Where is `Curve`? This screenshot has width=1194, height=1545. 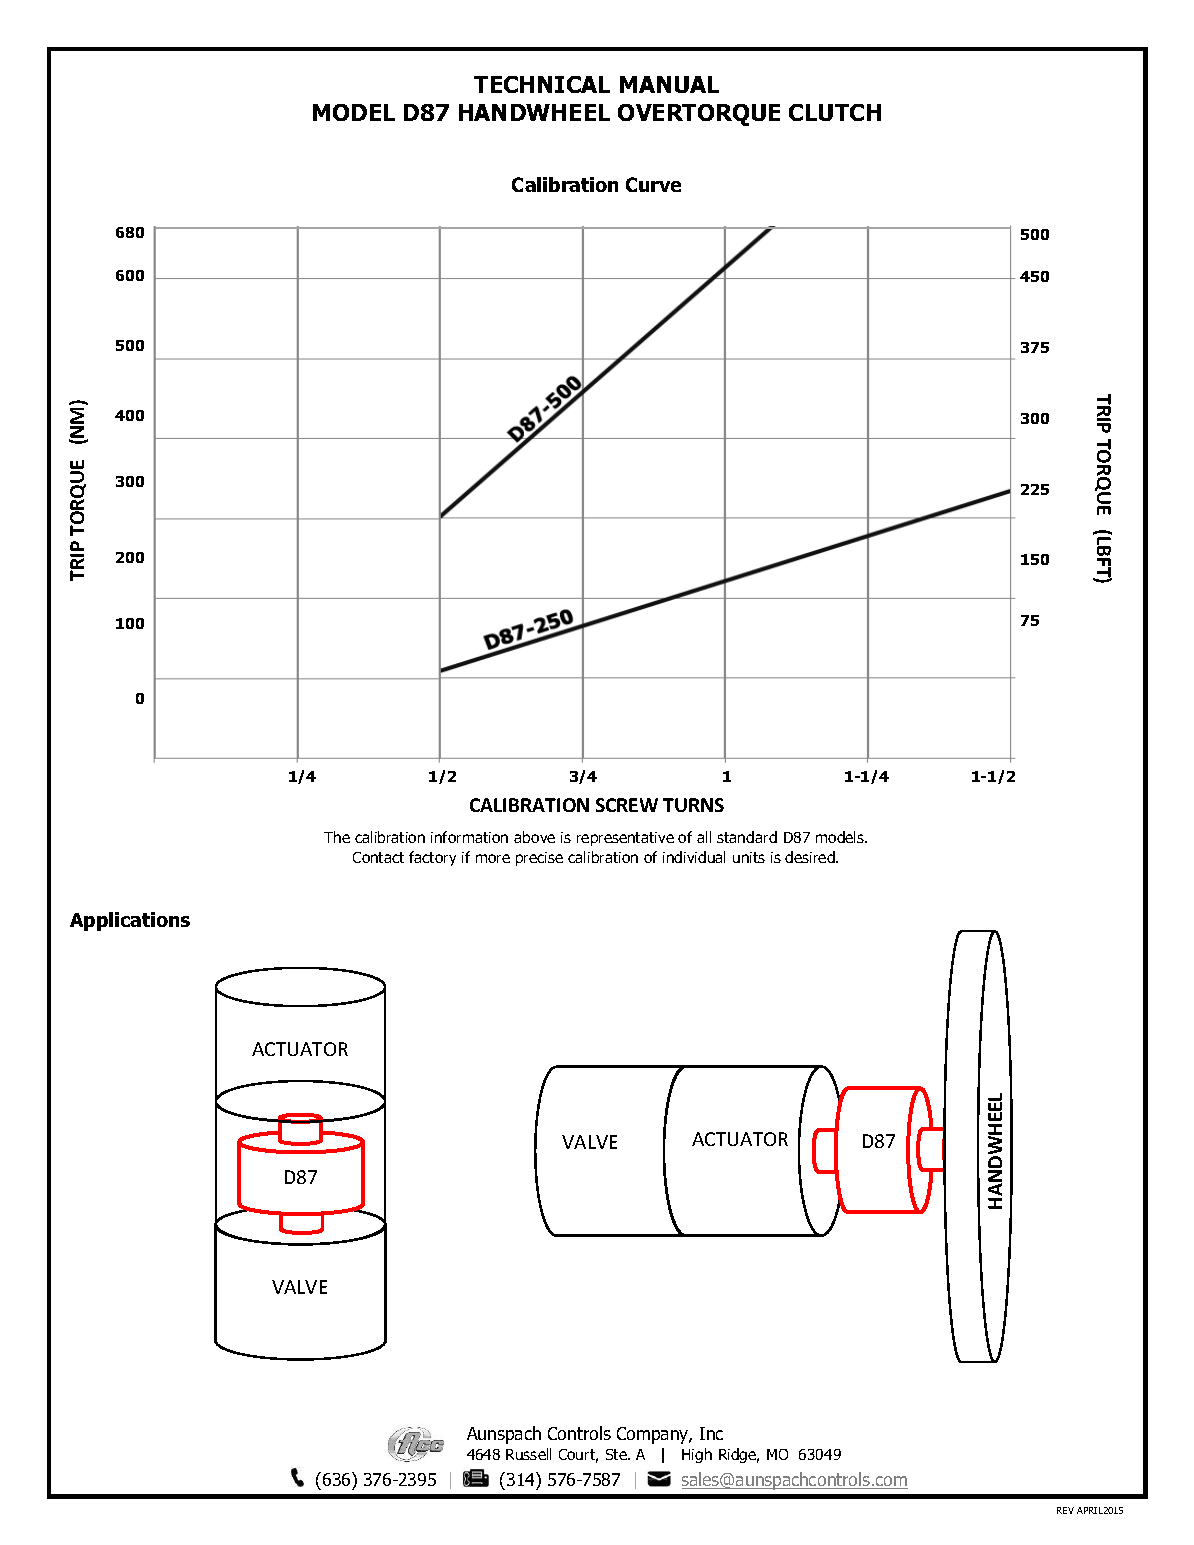 Curve is located at coordinates (653, 184).
